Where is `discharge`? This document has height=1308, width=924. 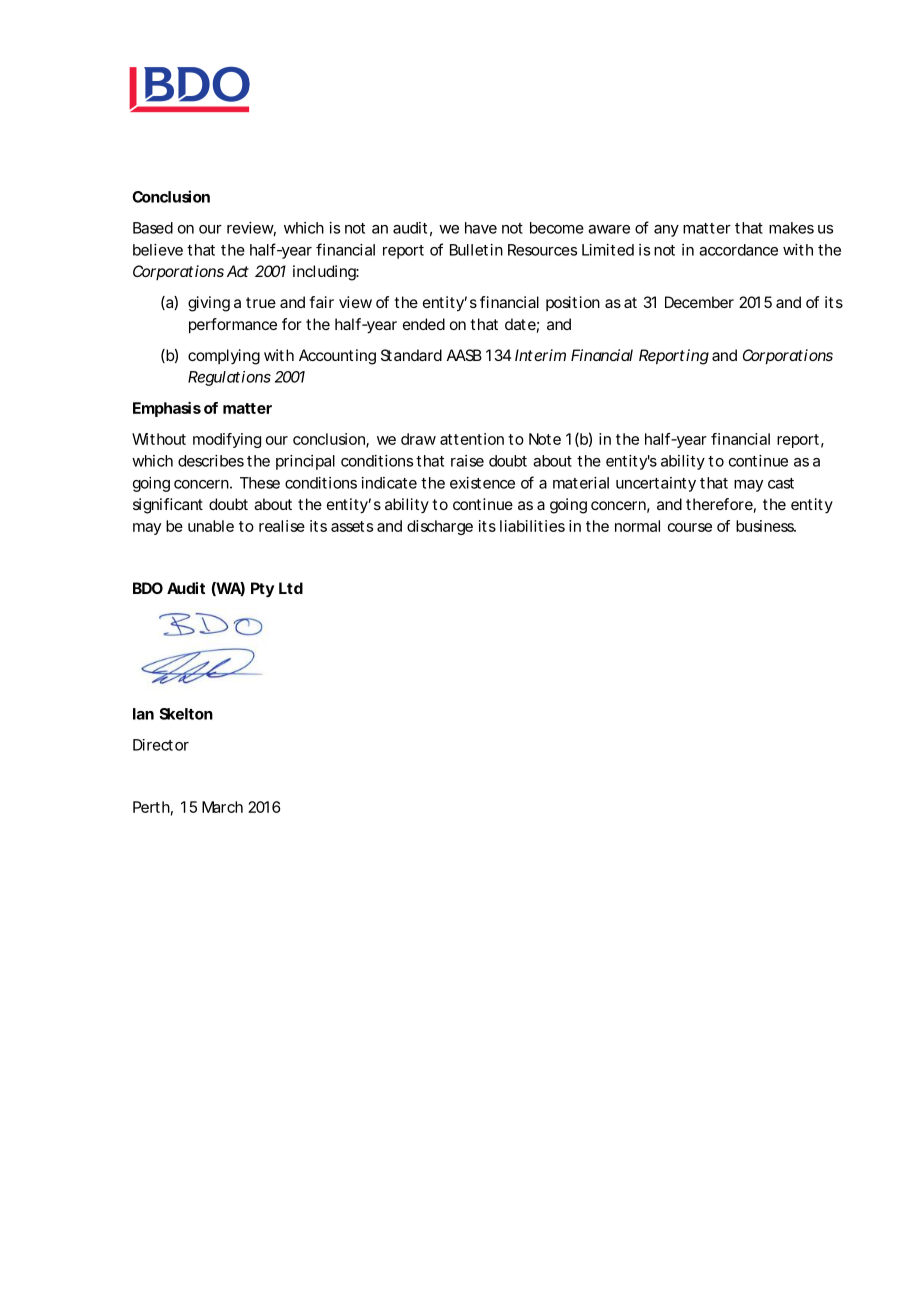 discharge is located at coordinates (440, 527).
